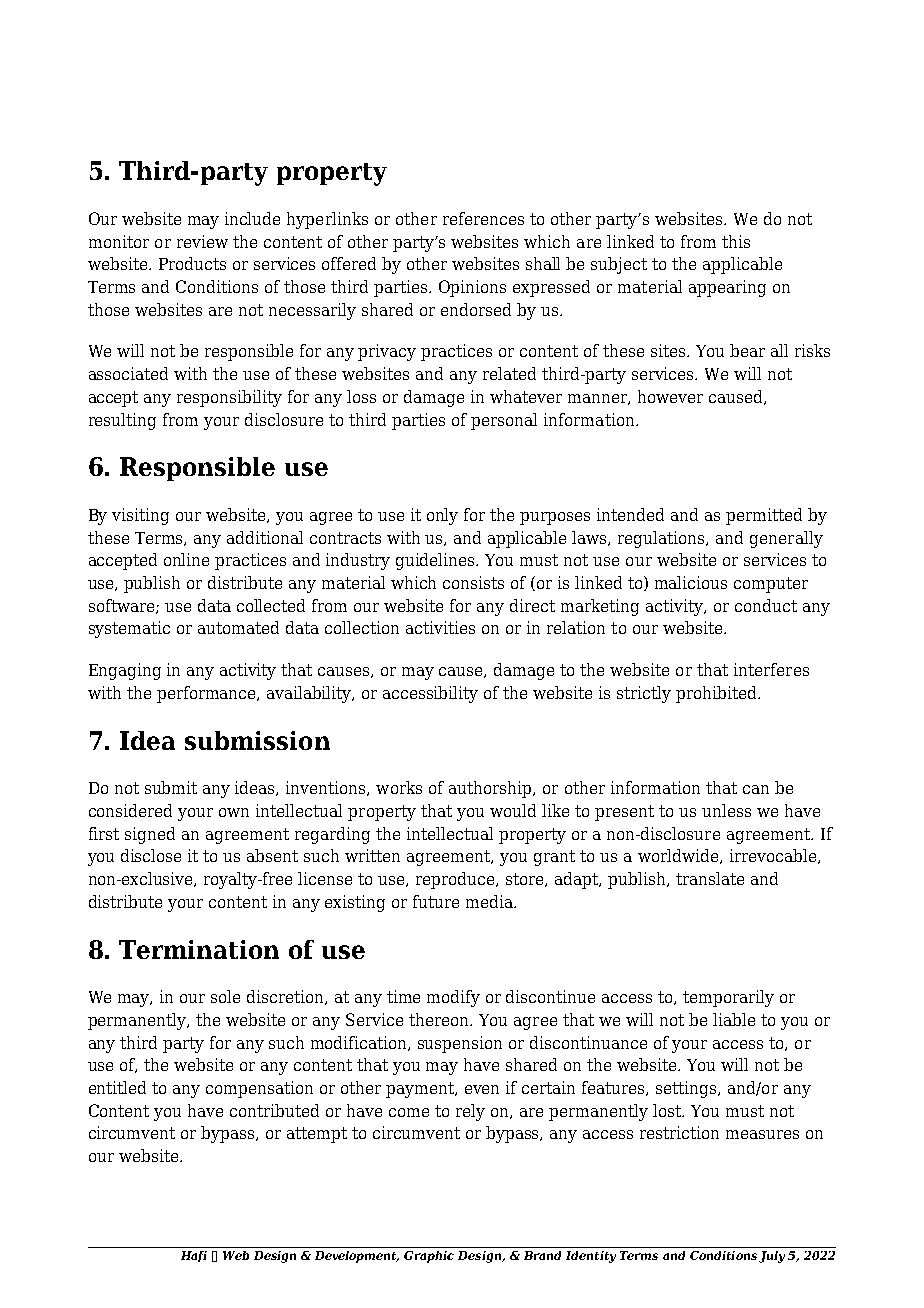 This screenshot has width=924, height=1308. I want to click on review, so click(202, 241).
